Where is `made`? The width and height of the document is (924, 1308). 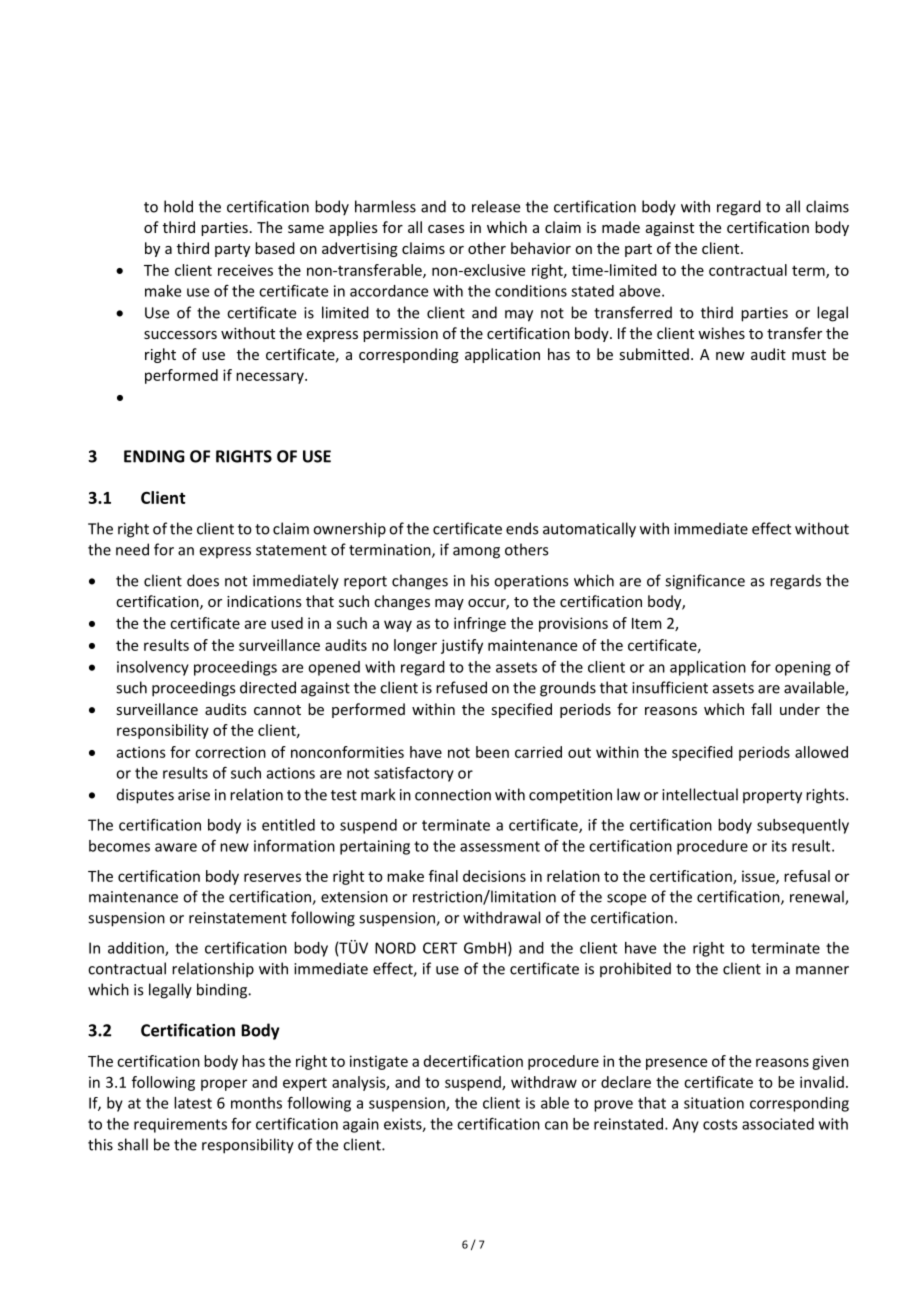
made is located at coordinates (621, 227).
